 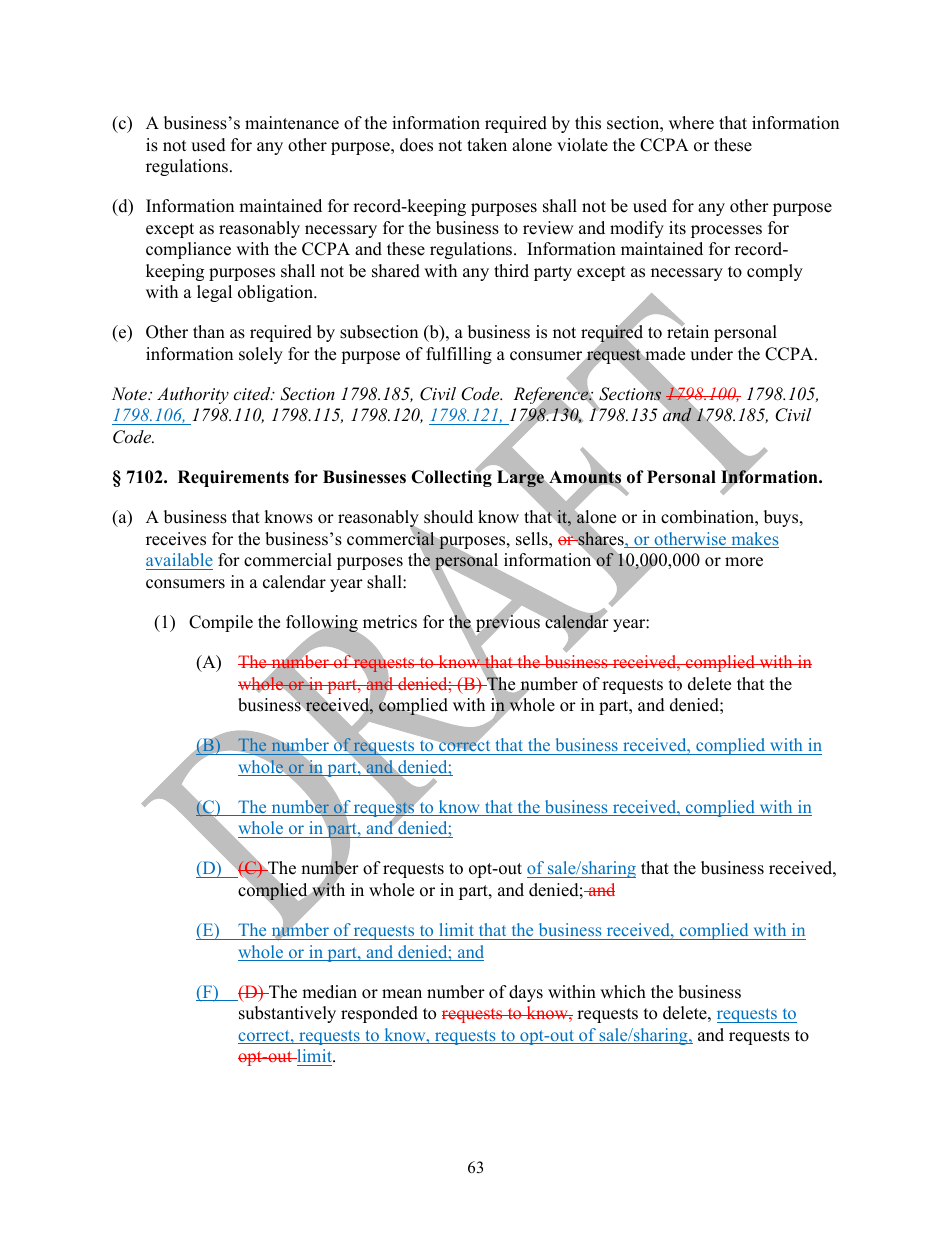 I want to click on available, so click(x=179, y=559).
